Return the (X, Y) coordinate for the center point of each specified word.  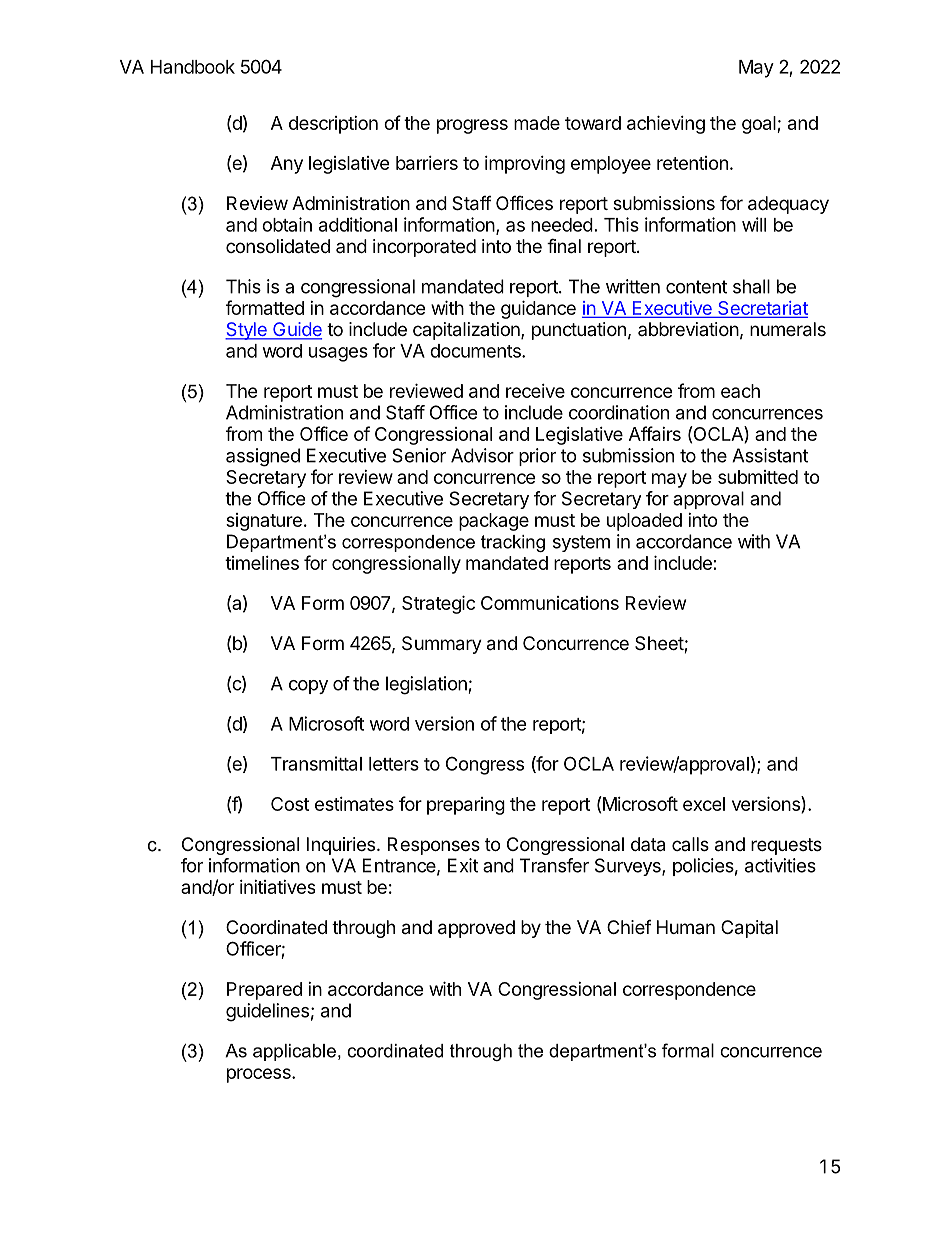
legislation (426, 685)
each (740, 391)
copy (308, 687)
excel (704, 804)
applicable (294, 1052)
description (333, 125)
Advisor (482, 455)
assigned (263, 457)
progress (472, 126)
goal (760, 125)
